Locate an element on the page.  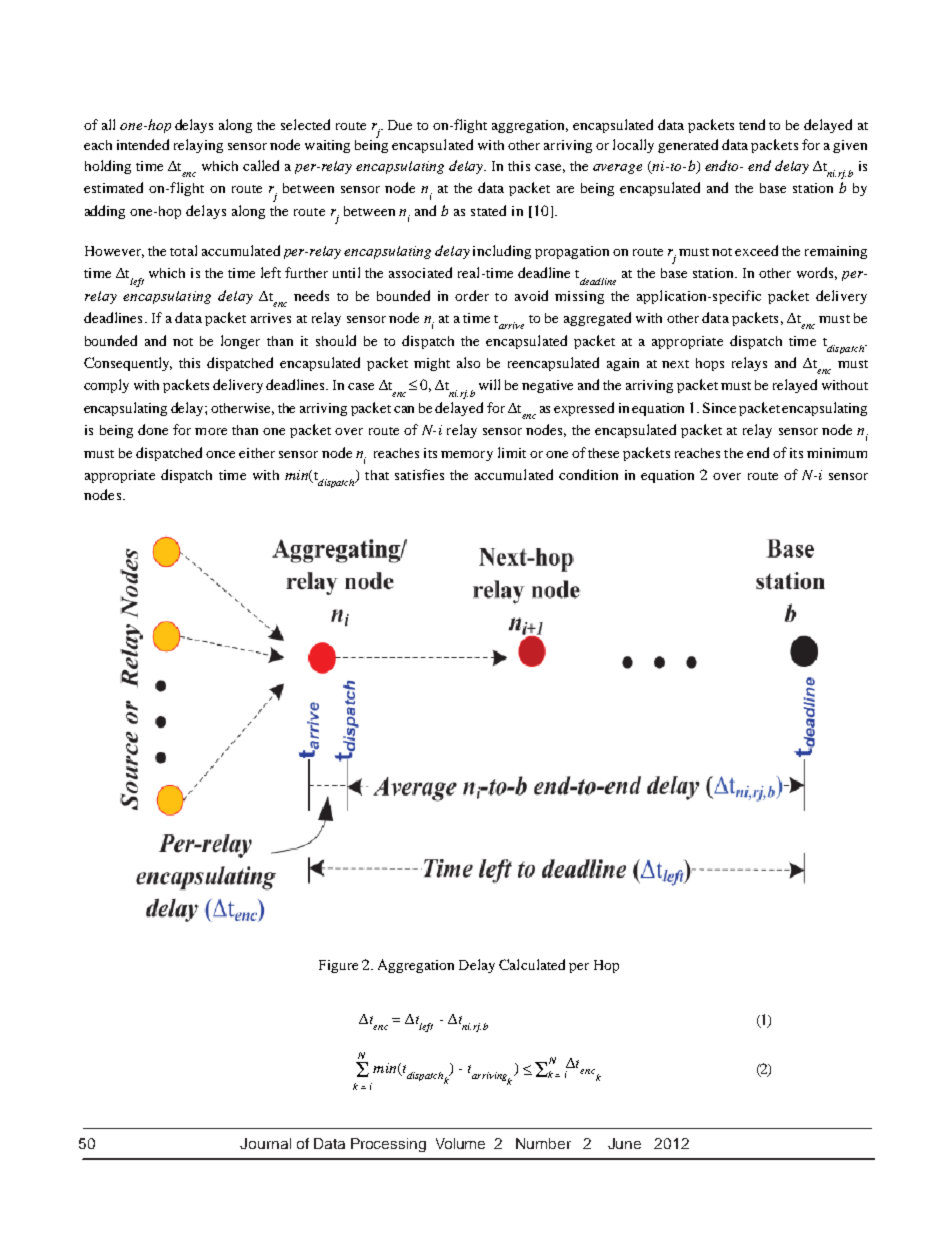
satisfies is located at coordinates (419, 474).
